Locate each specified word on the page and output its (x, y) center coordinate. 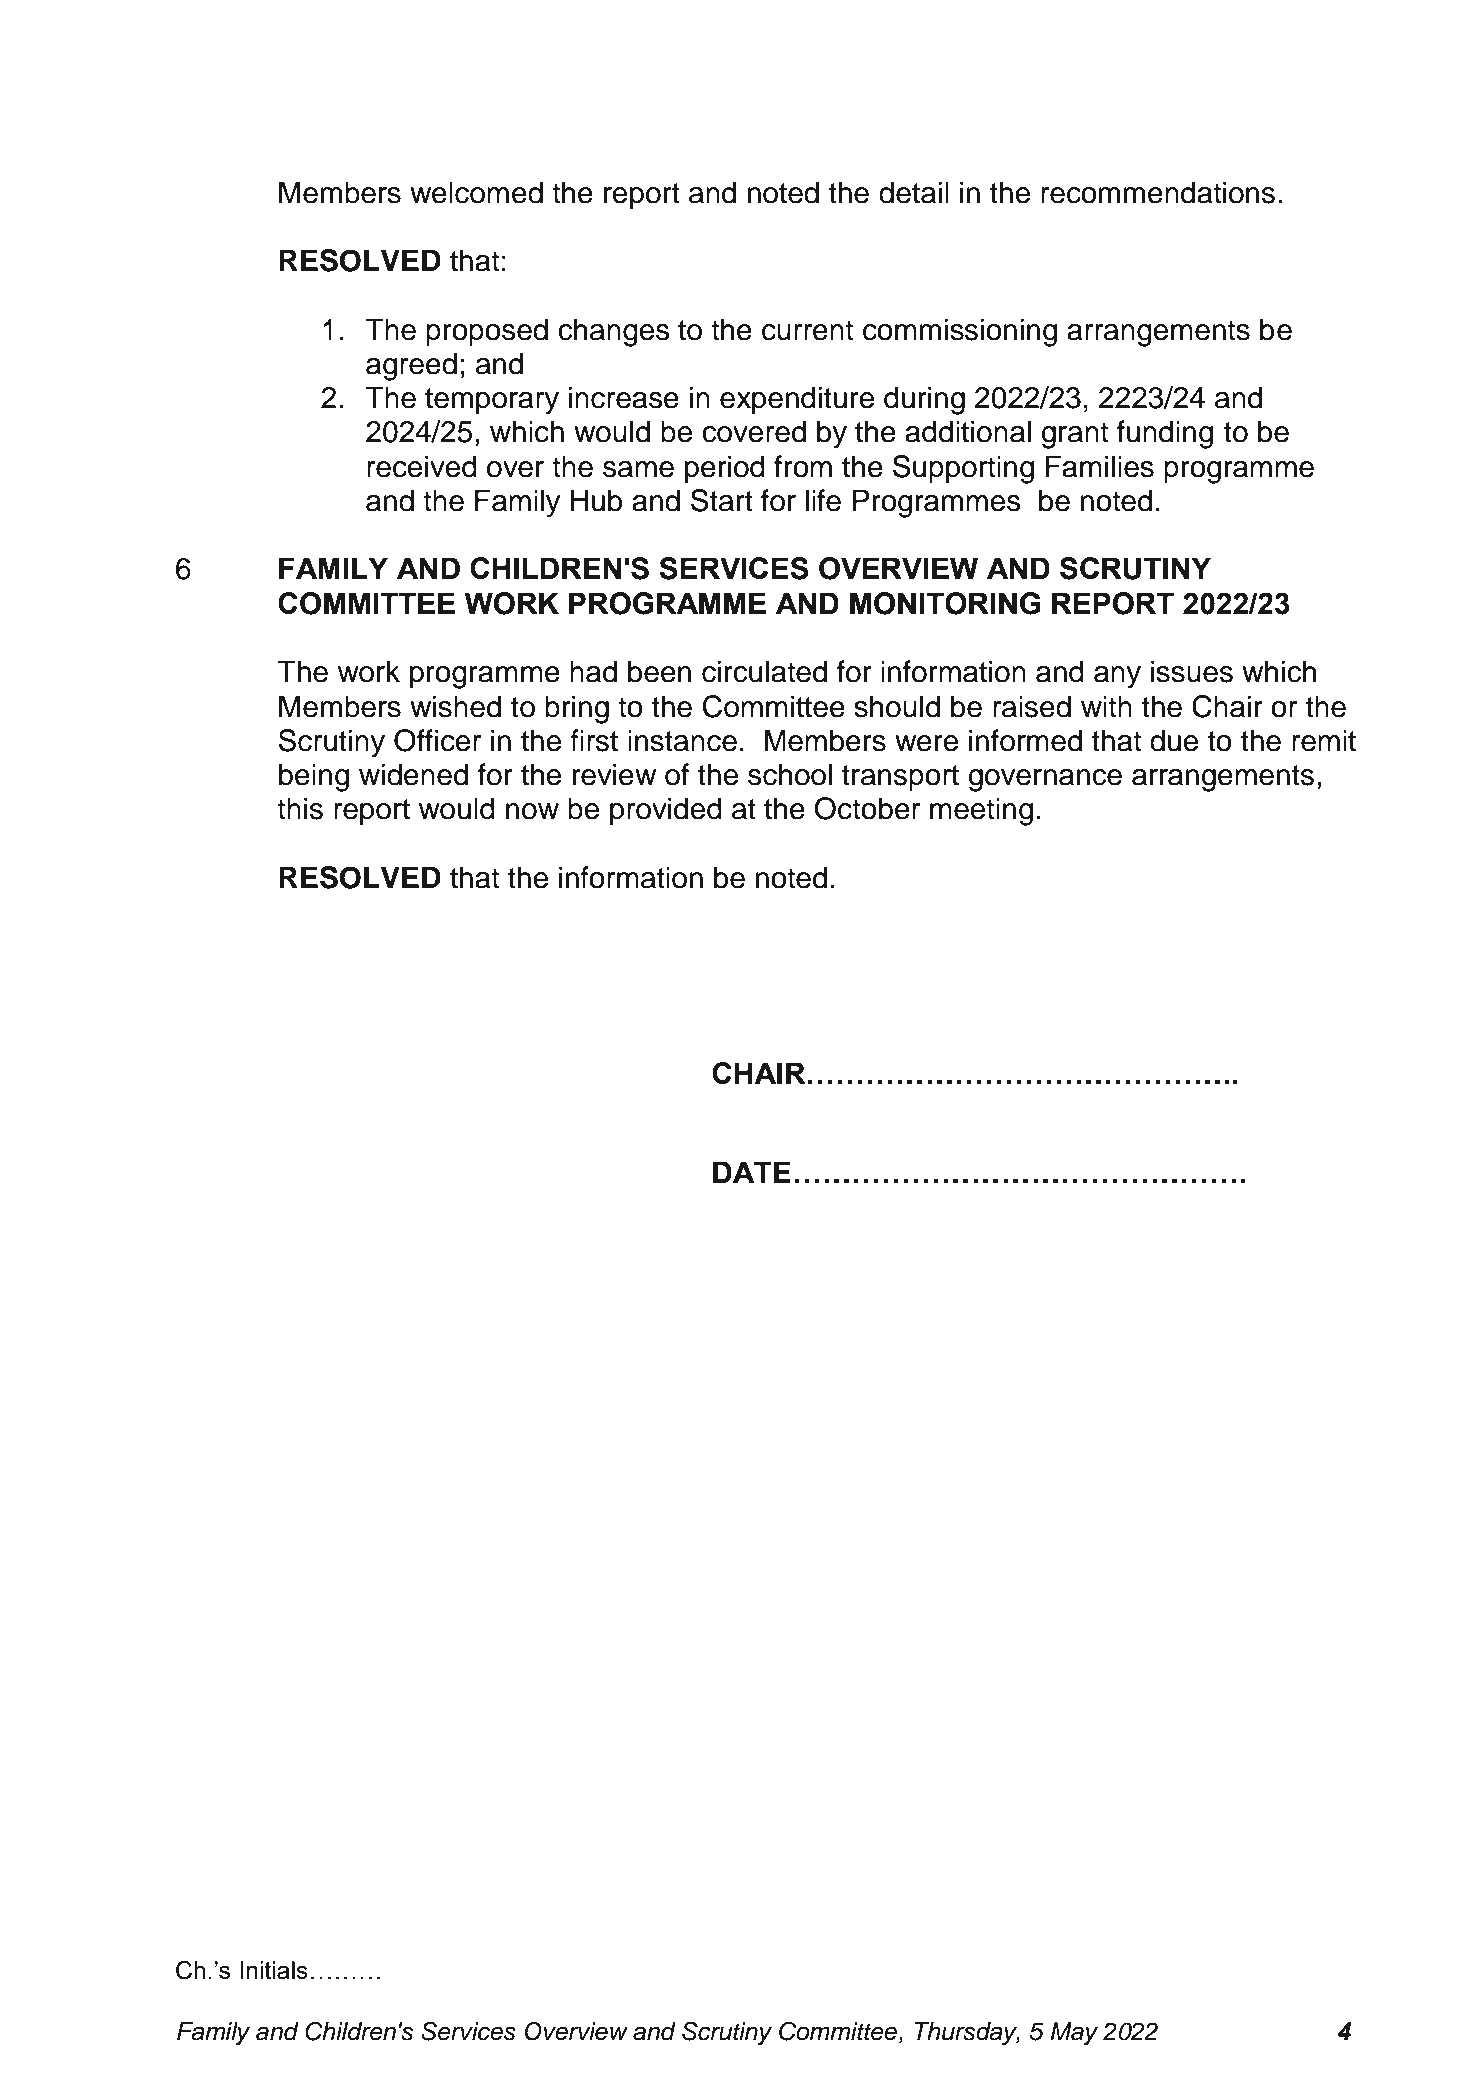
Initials (274, 1970)
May (1074, 2034)
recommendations (1158, 192)
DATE (752, 1172)
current (807, 330)
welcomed (476, 192)
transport (900, 778)
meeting (981, 811)
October (867, 808)
